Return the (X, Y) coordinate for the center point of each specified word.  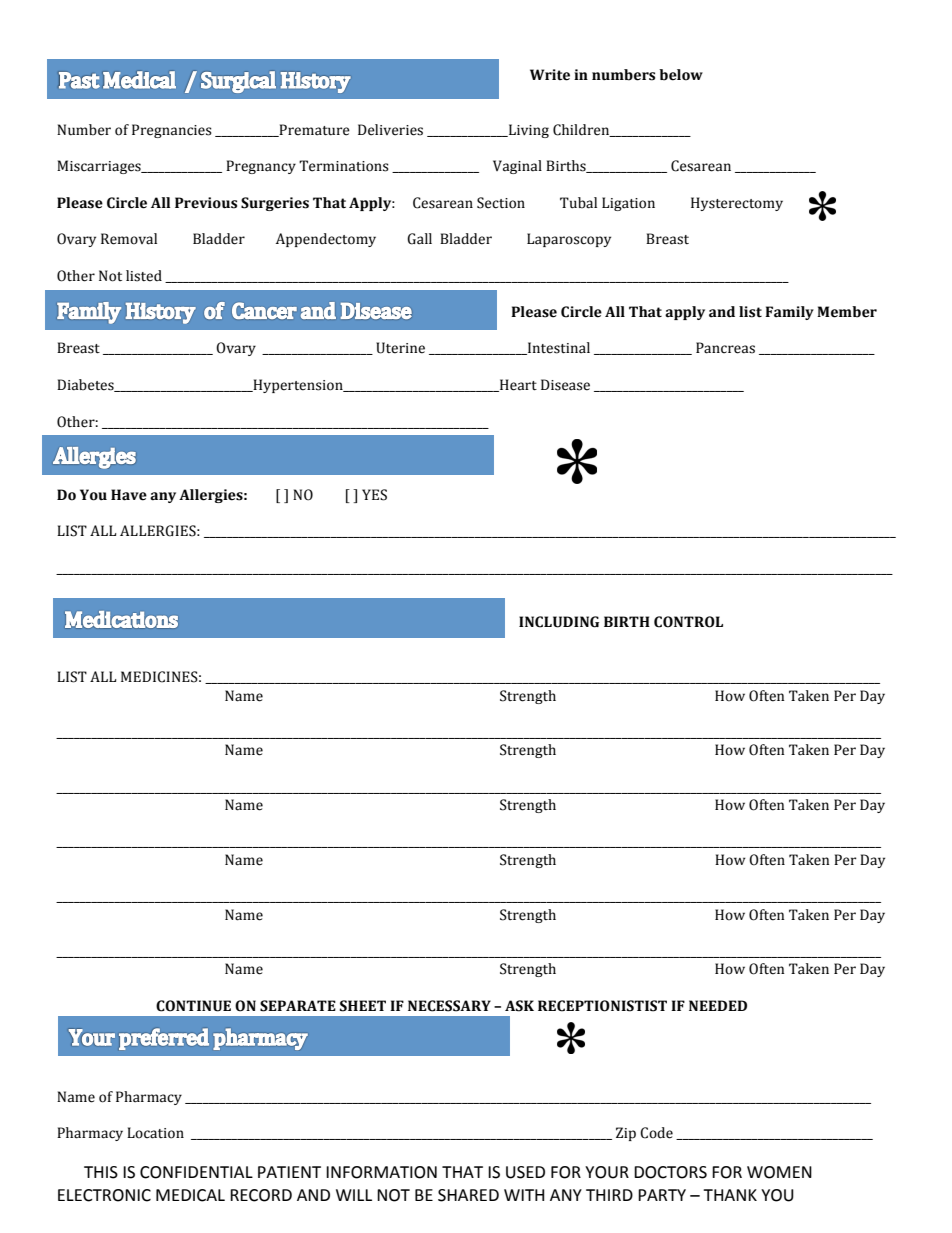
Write (550, 75)
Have (129, 495)
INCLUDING (559, 622)
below (681, 75)
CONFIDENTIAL (196, 1172)
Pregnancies (172, 131)
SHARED (468, 1195)
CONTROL (688, 622)
